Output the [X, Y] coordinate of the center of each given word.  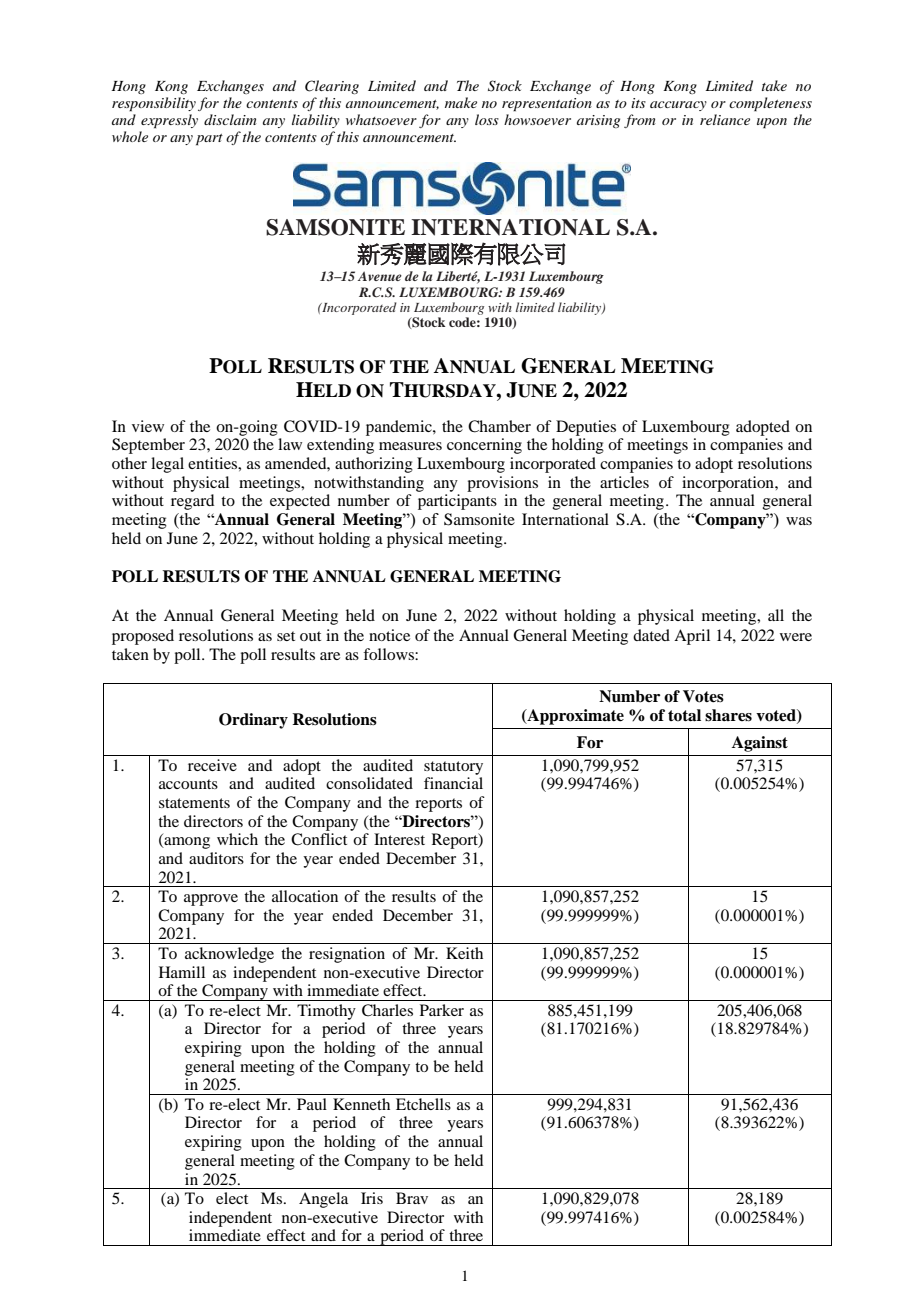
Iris [372, 1198]
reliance [725, 119]
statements [194, 803]
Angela [323, 1200]
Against [760, 744]
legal [167, 465]
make [461, 102]
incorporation [729, 484]
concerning [484, 446]
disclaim [230, 119]
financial [453, 783]
